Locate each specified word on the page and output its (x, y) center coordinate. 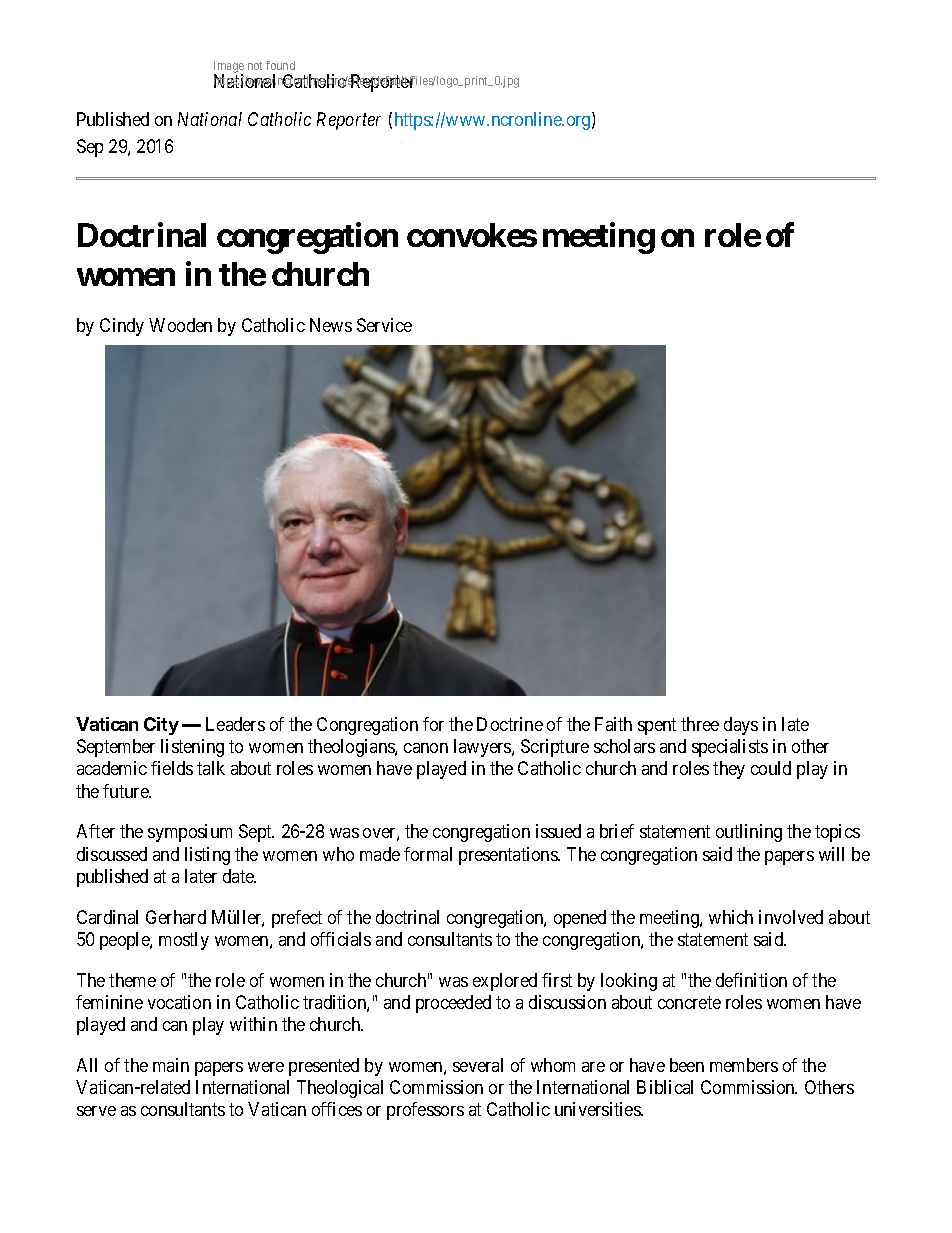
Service (384, 325)
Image (229, 68)
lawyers (483, 748)
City (161, 726)
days (741, 726)
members (744, 1065)
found (280, 65)
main (171, 1065)
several (478, 1065)
